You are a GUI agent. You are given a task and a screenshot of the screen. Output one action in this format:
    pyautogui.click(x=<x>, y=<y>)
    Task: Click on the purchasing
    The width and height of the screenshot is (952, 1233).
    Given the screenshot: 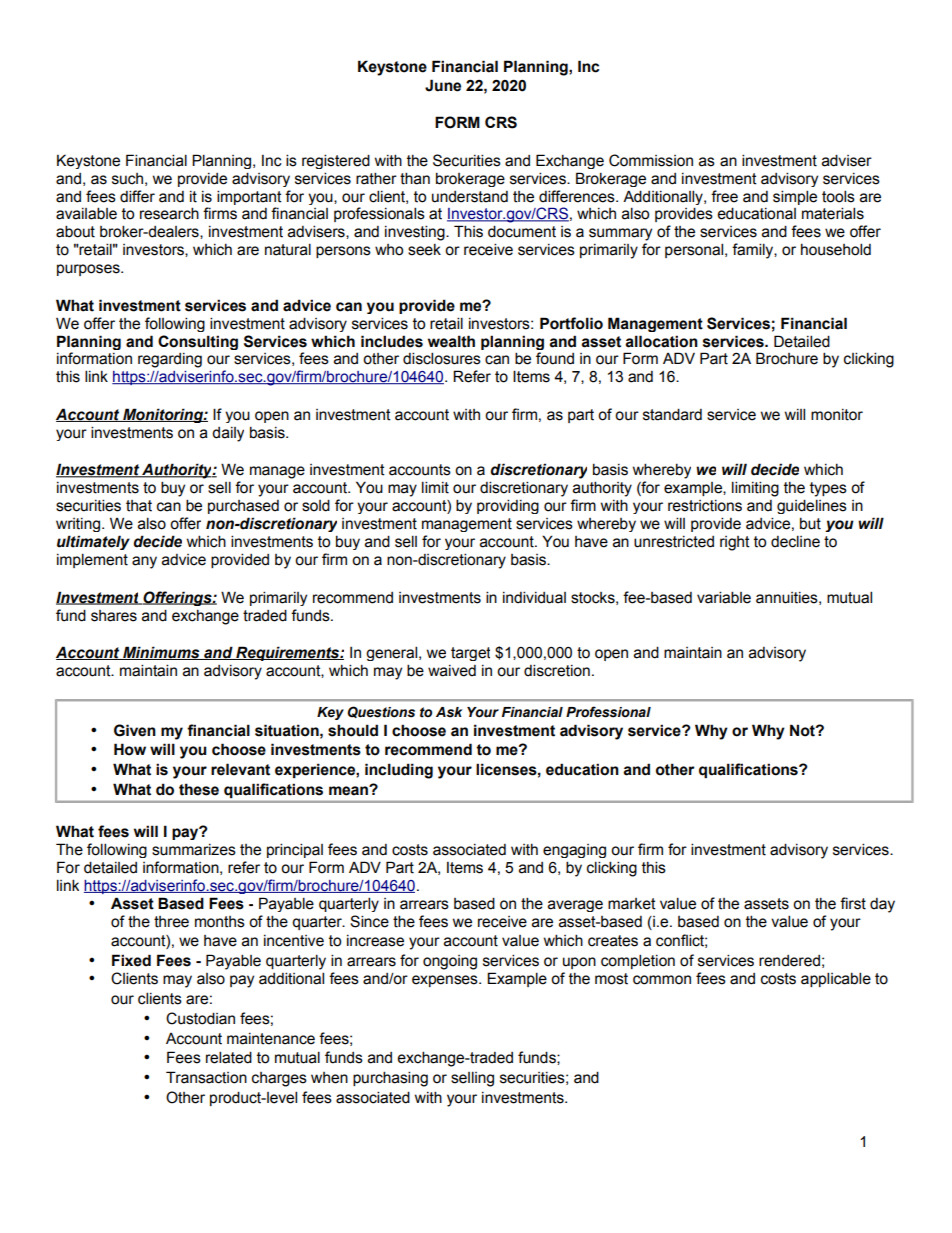 What is the action you would take?
    pyautogui.click(x=390, y=1079)
